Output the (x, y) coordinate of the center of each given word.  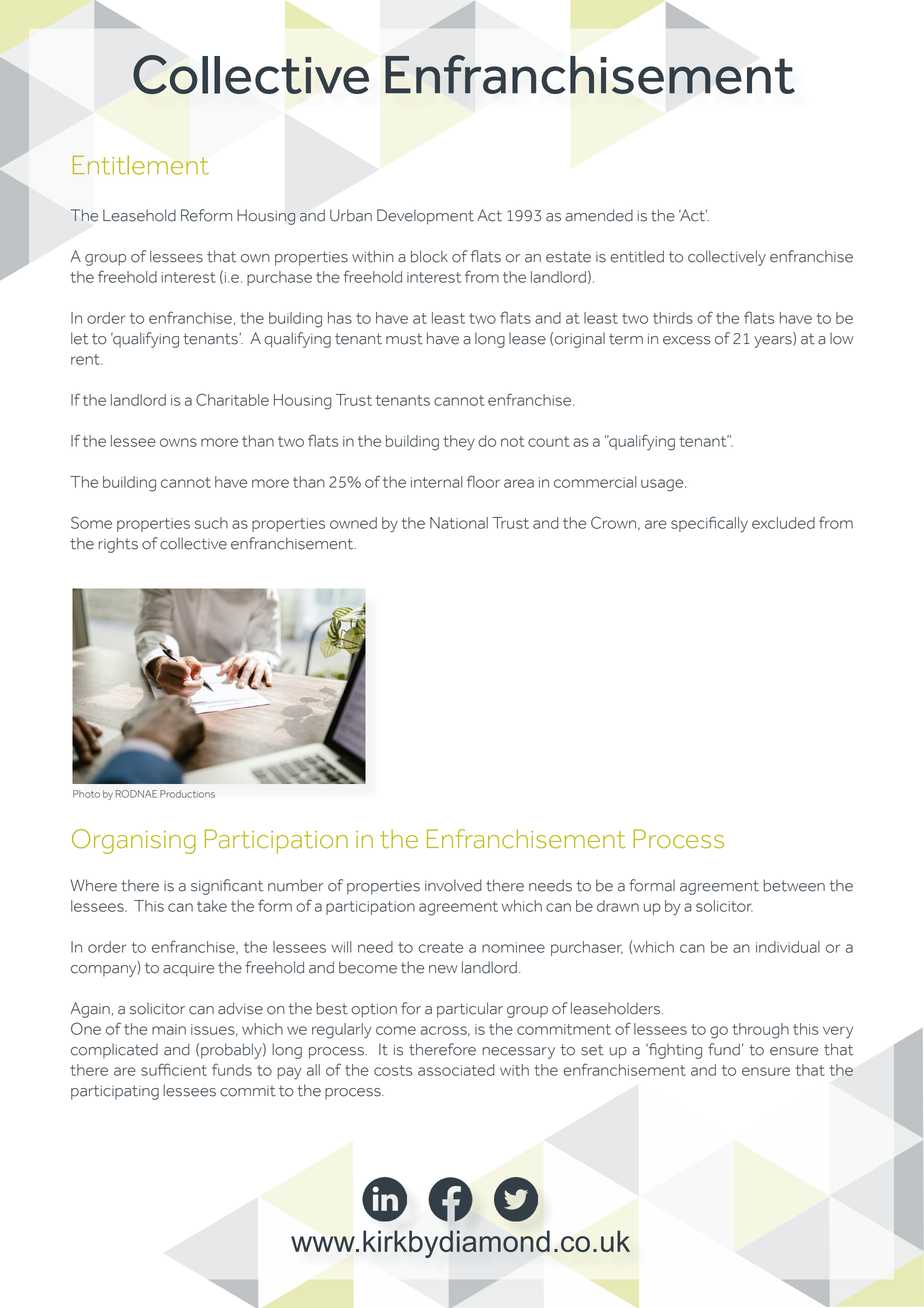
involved (453, 885)
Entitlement (141, 165)
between (794, 885)
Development (425, 217)
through (760, 1031)
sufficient (174, 1069)
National (459, 523)
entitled (637, 256)
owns (178, 442)
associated (456, 1070)
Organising (134, 841)
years (774, 342)
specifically (709, 524)
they (459, 443)
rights (118, 545)
